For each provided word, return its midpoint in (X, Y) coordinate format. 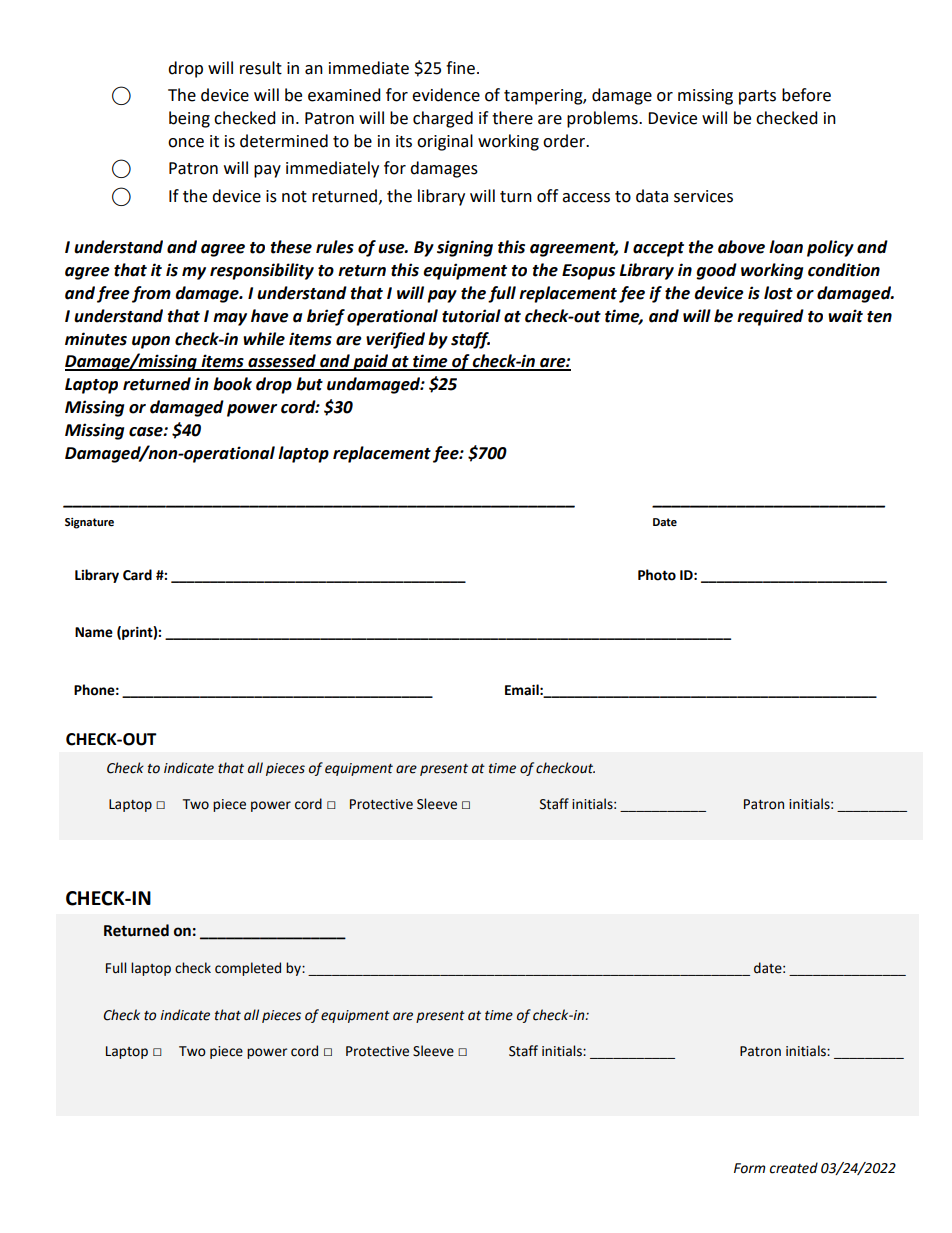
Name (94, 632)
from (151, 294)
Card (137, 575)
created (794, 1168)
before (806, 95)
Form (750, 1168)
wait (845, 316)
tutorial (471, 316)
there (512, 118)
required (770, 317)
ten (879, 317)
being (189, 119)
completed (248, 969)
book (232, 384)
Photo (657, 575)
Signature (89, 523)
